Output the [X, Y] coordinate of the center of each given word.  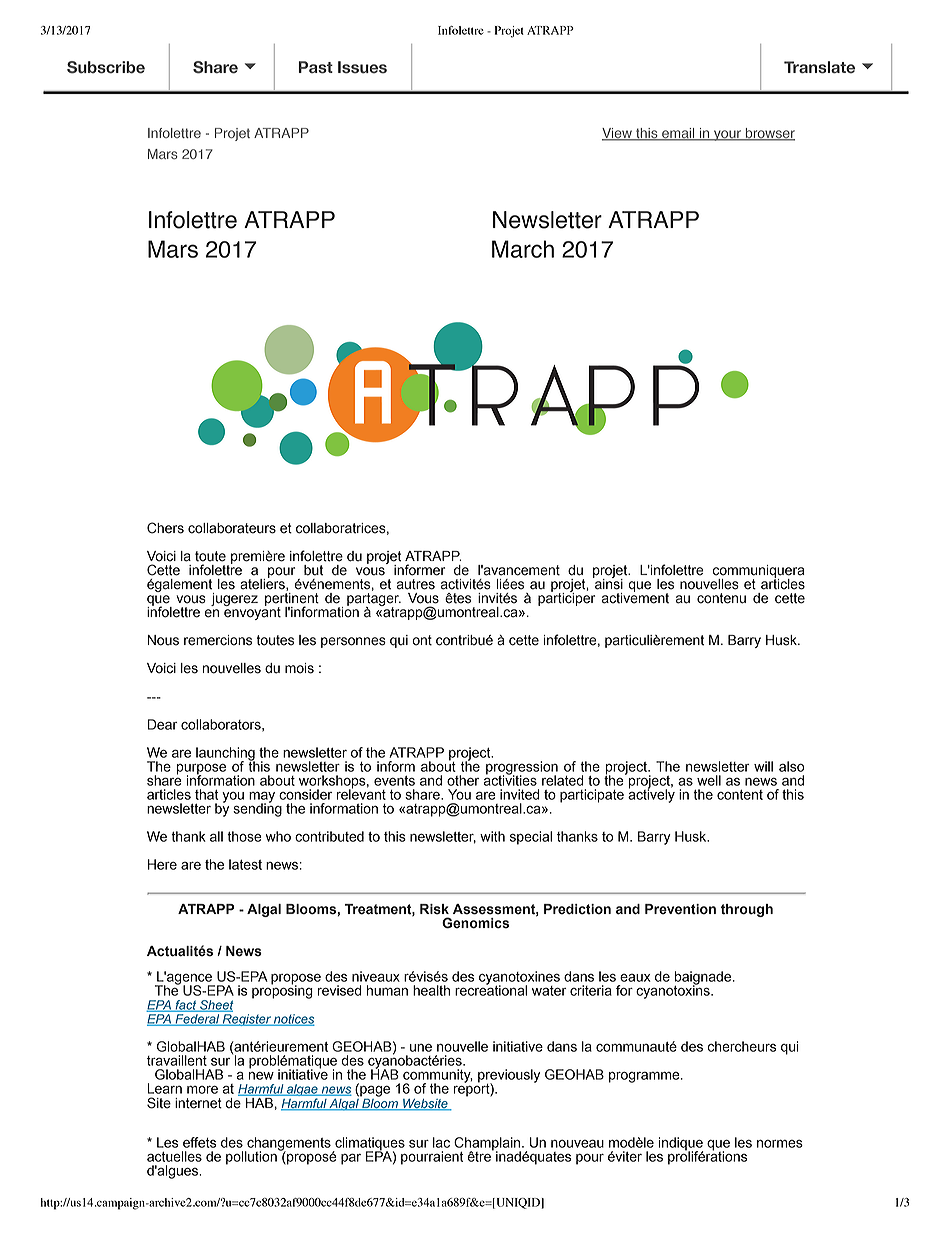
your [727, 135]
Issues [362, 67]
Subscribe [106, 67]
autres [416, 584]
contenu [721, 598]
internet [198, 1103]
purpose [201, 770]
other [463, 780]
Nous [163, 640]
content [740, 795]
